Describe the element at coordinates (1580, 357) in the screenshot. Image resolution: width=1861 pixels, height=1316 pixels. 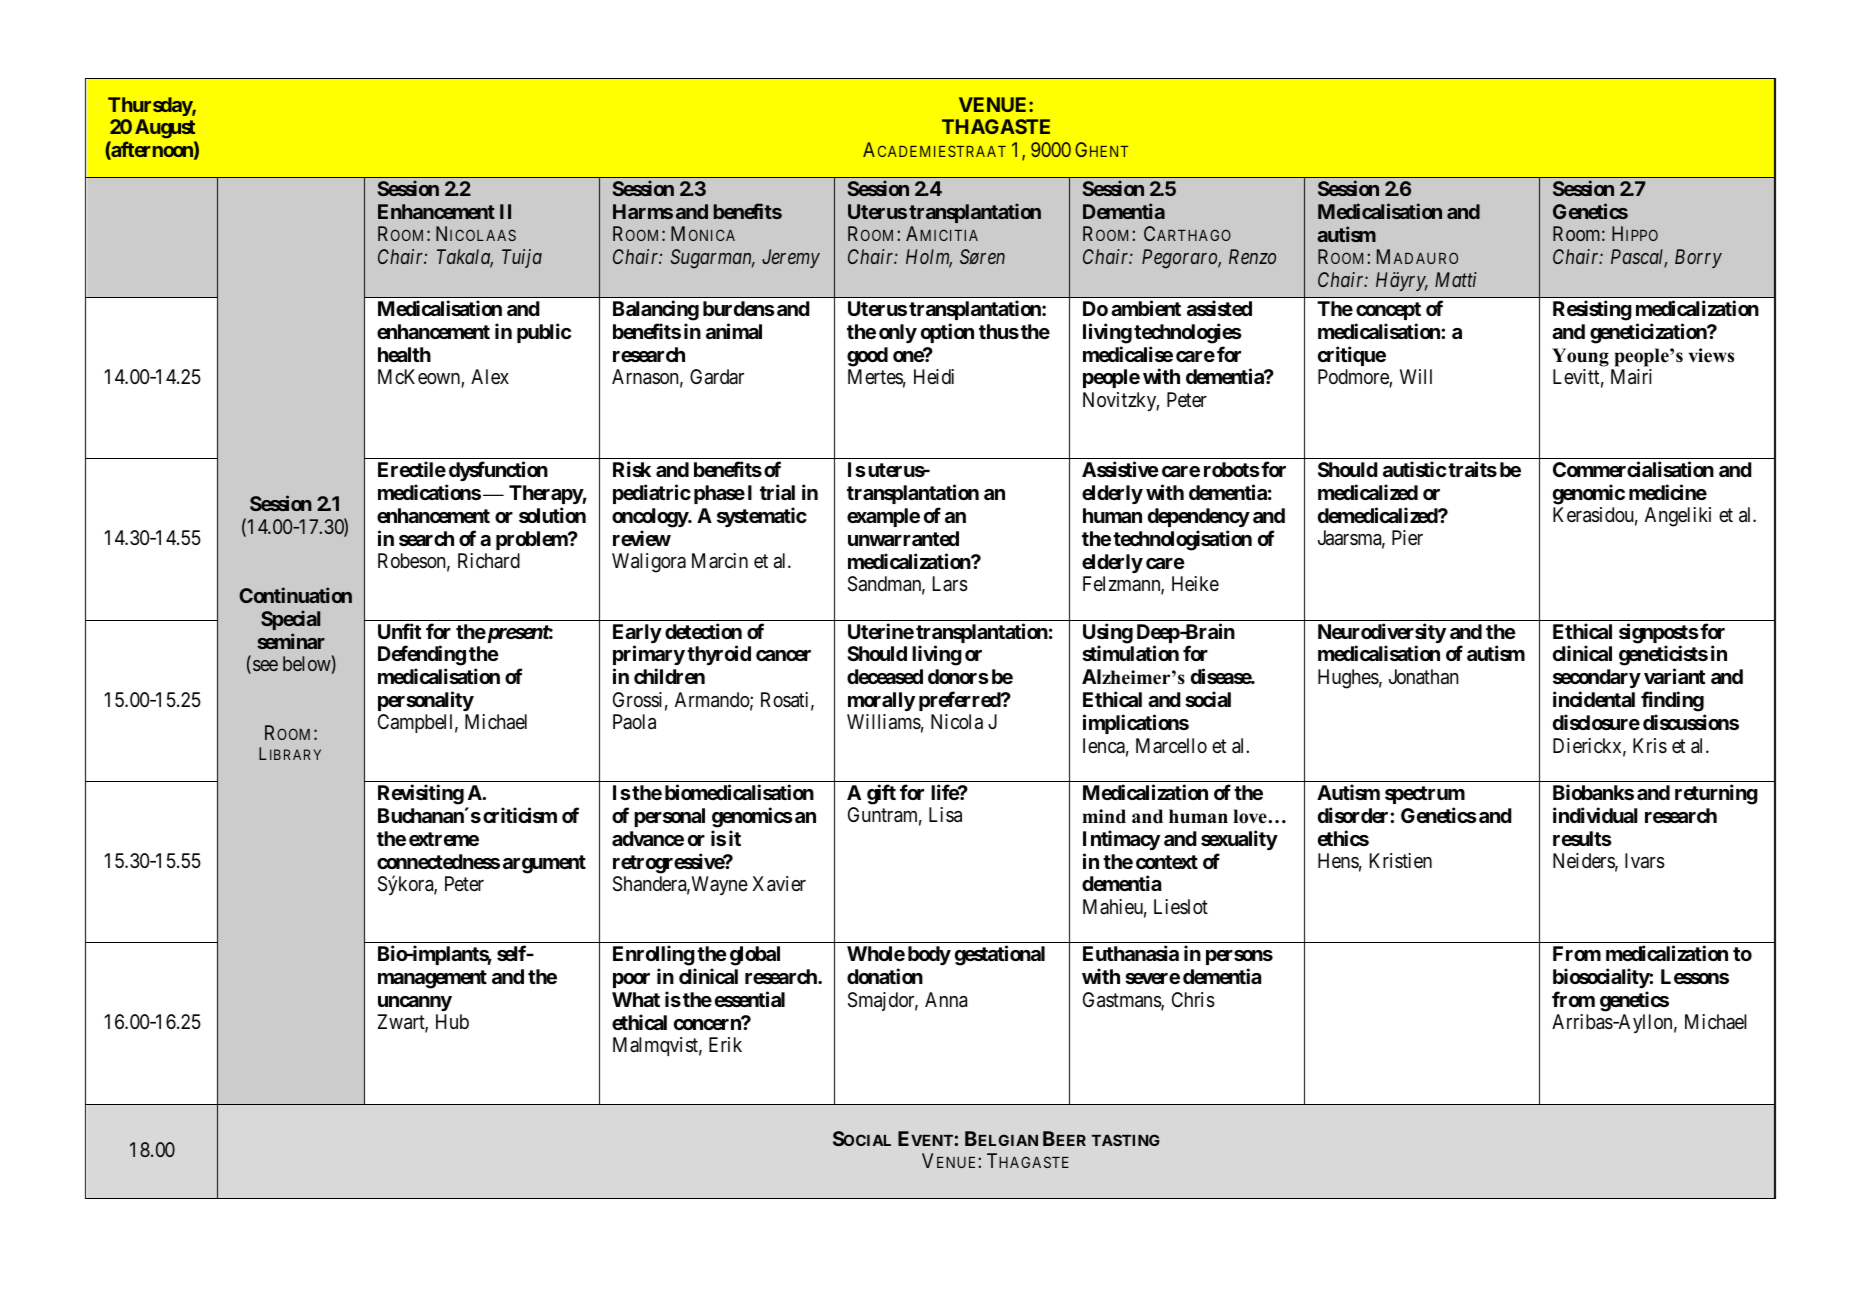
I see `Young` at that location.
